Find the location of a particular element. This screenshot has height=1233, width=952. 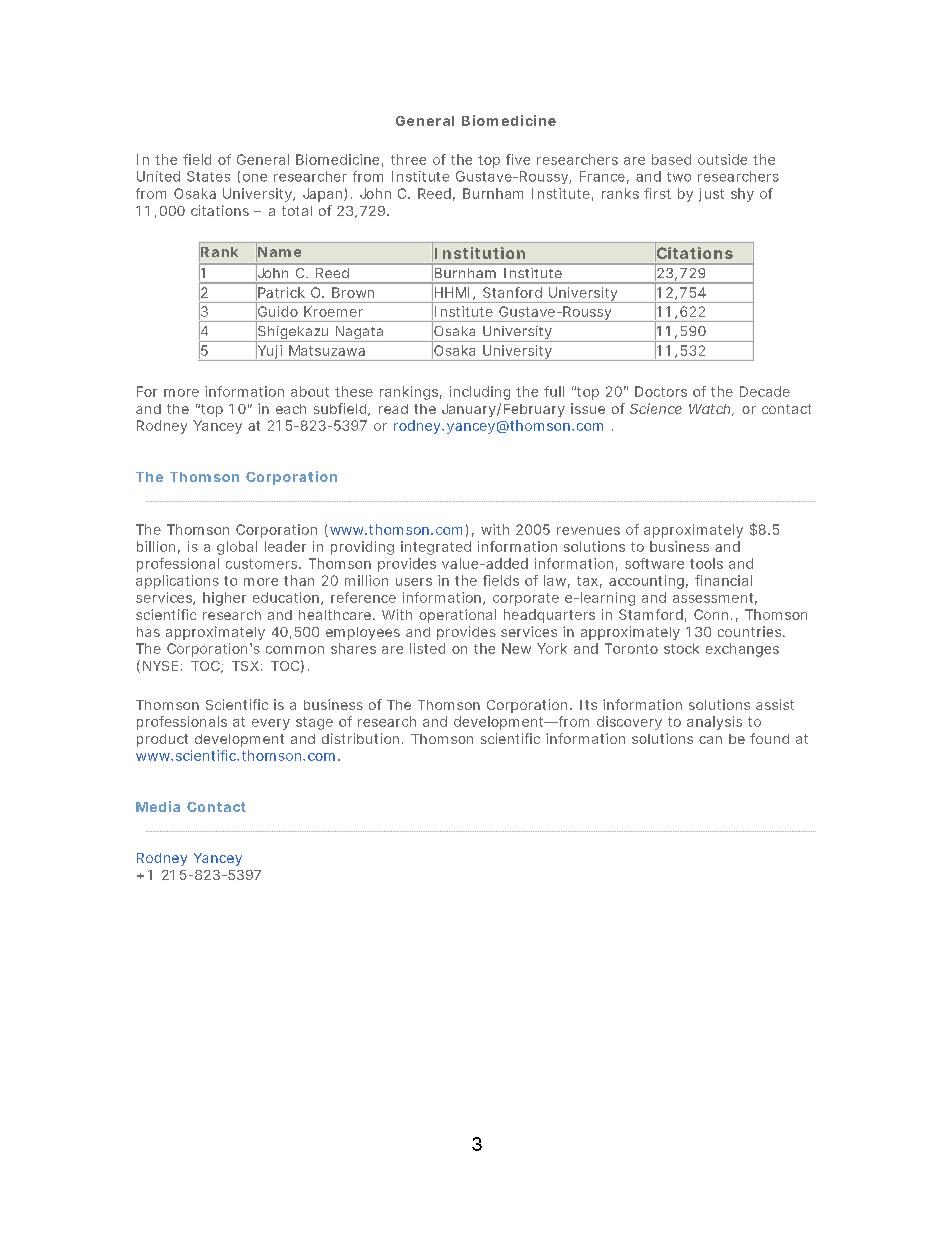

operational is located at coordinates (457, 616).
